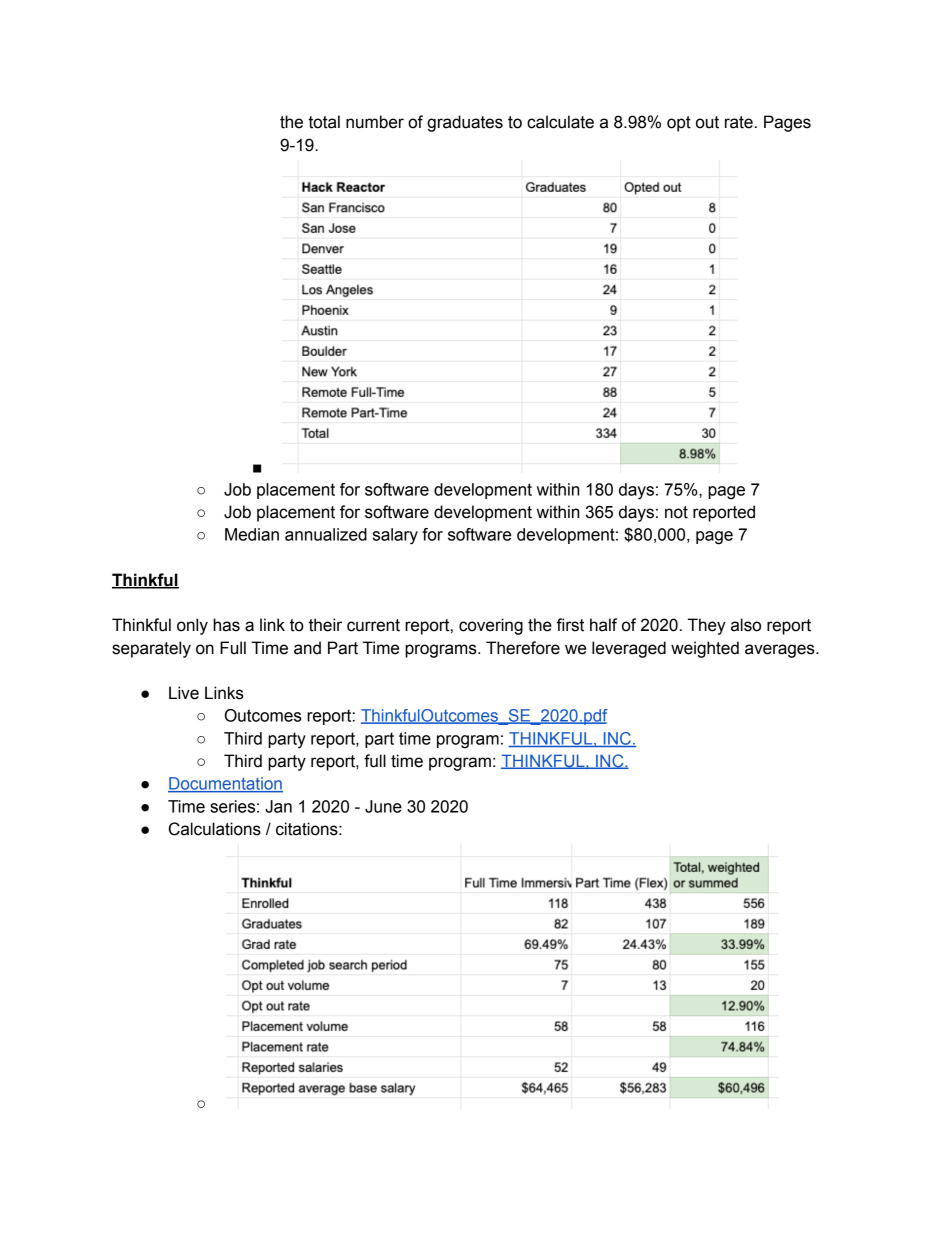 Image resolution: width=952 pixels, height=1233 pixels. What do you see at coordinates (676, 512) in the screenshot?
I see `not` at bounding box center [676, 512].
